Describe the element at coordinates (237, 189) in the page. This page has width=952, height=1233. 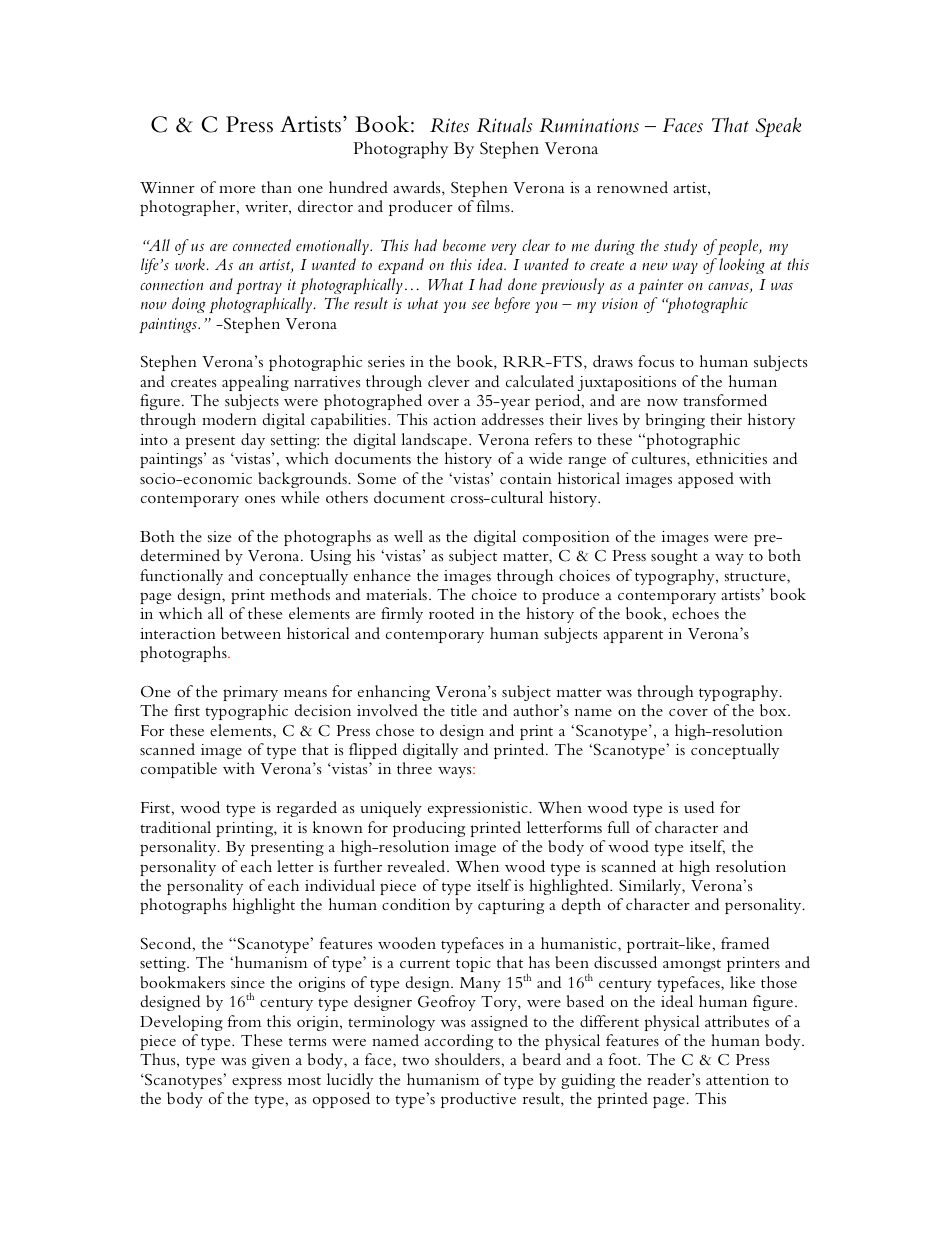
I see `more` at that location.
